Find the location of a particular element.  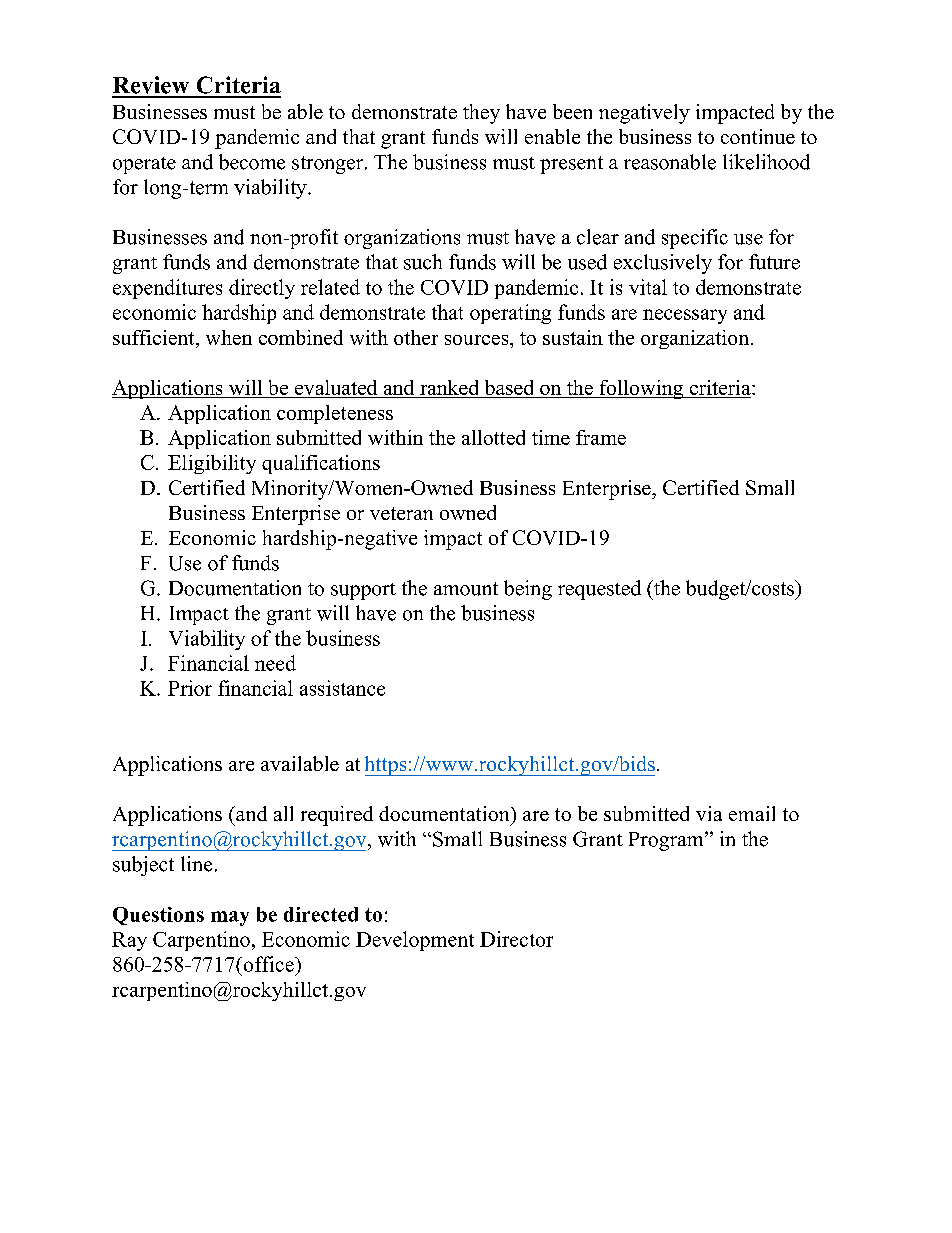

requested is located at coordinates (599, 590).
